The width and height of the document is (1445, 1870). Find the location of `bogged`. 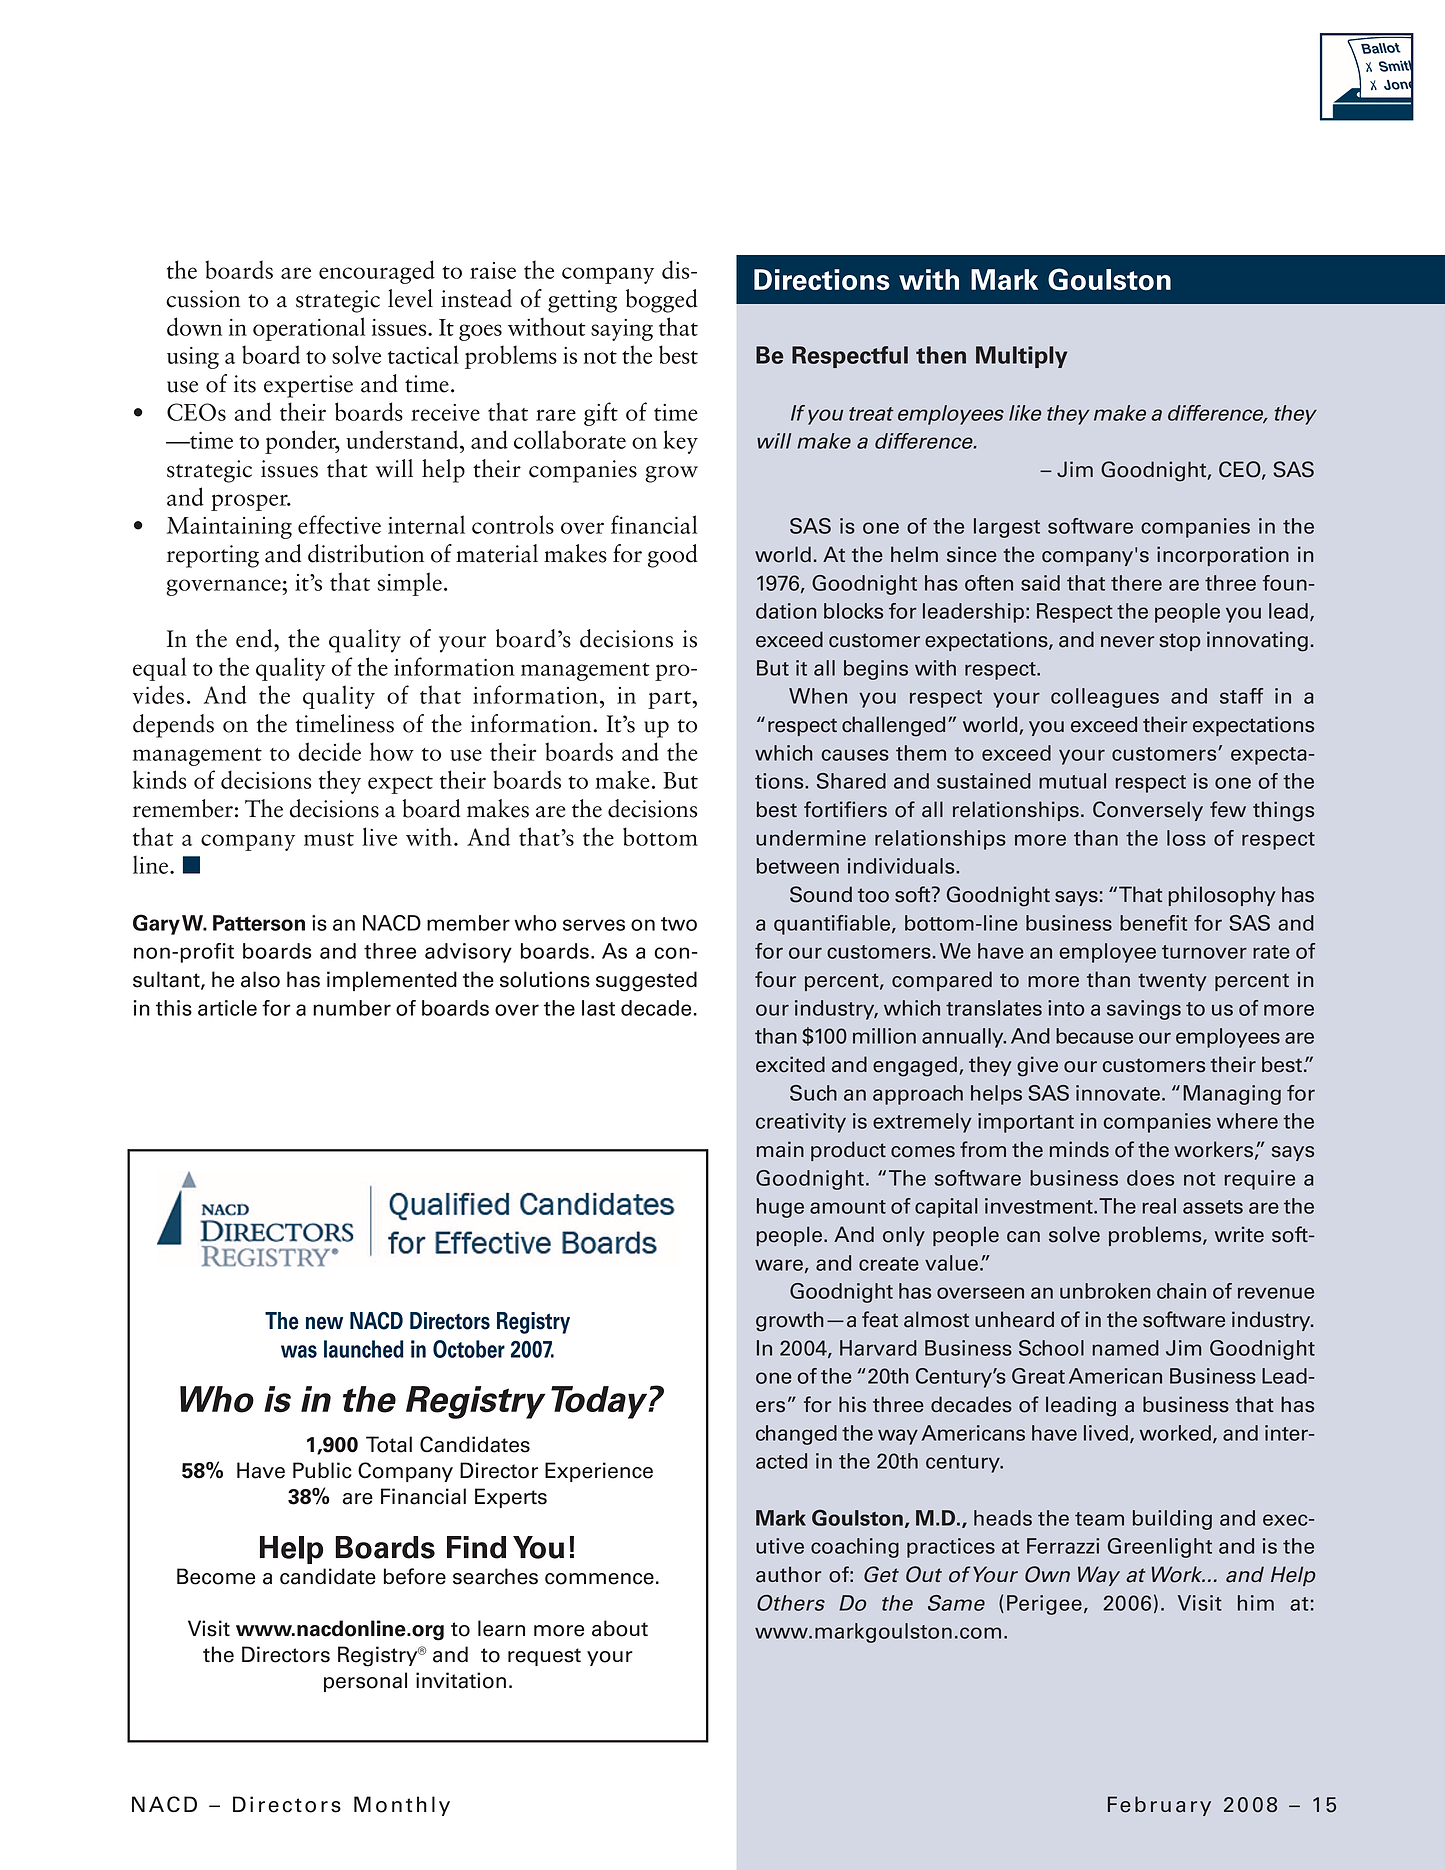

bogged is located at coordinates (662, 301).
